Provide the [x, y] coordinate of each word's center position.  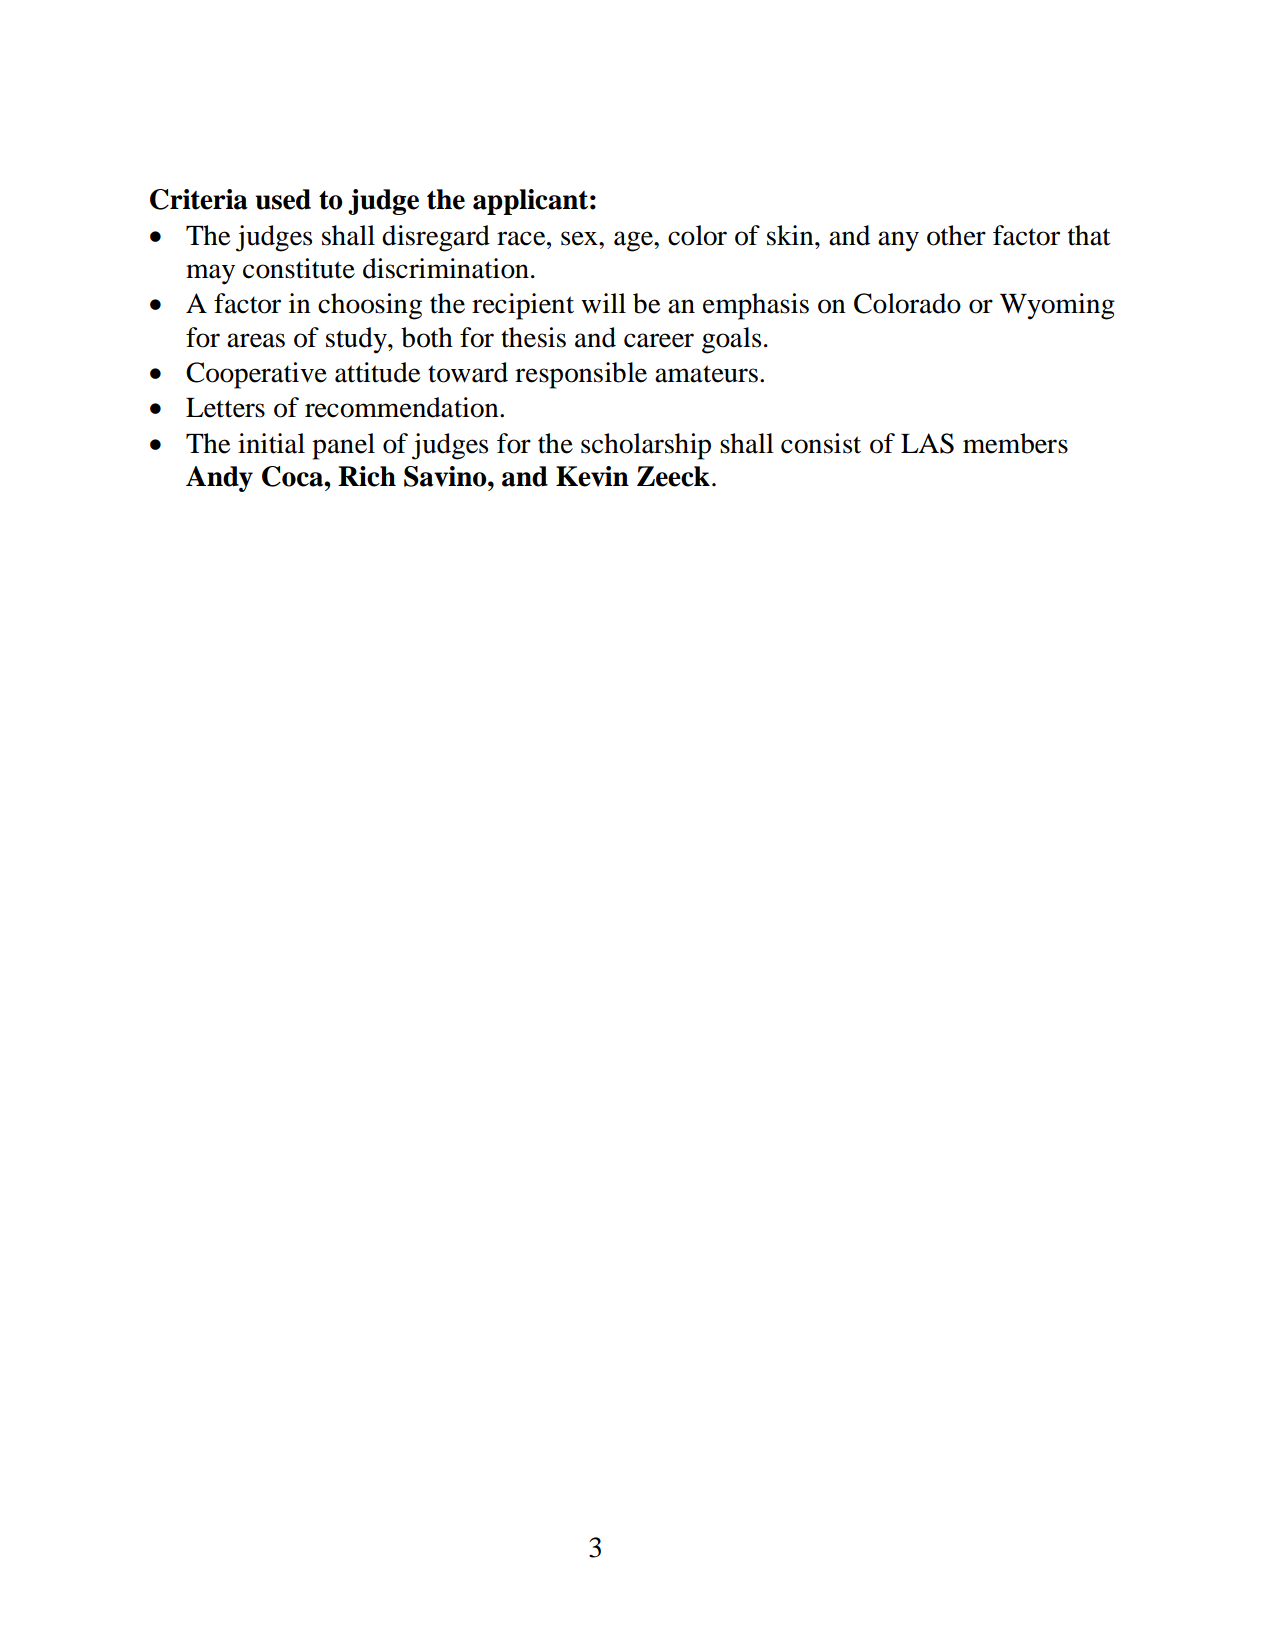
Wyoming [1057, 306]
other [956, 235]
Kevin [592, 476]
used [283, 199]
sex [580, 238]
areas [256, 340]
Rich [367, 476]
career [659, 340]
